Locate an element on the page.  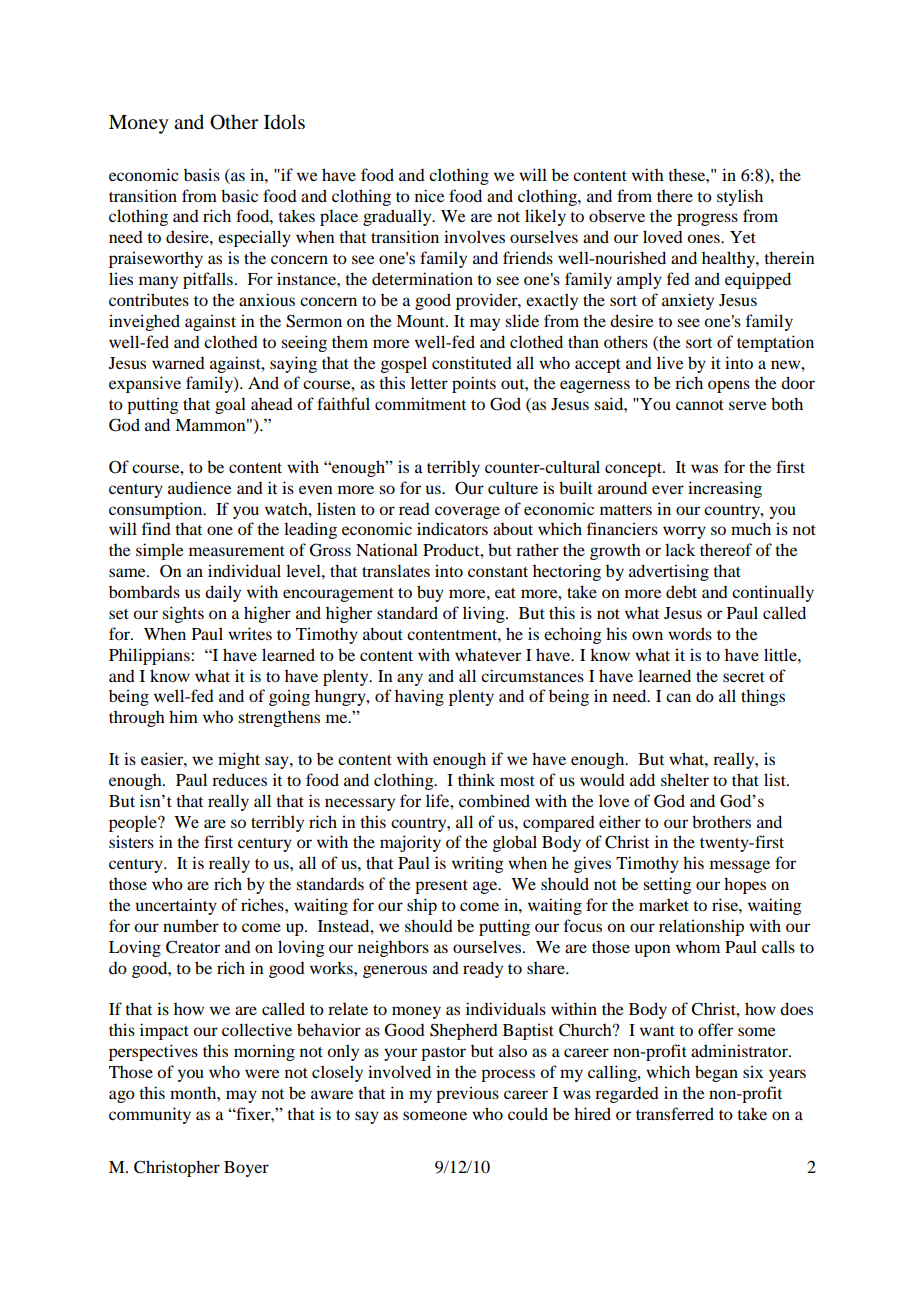
basis is located at coordinates (202, 174).
